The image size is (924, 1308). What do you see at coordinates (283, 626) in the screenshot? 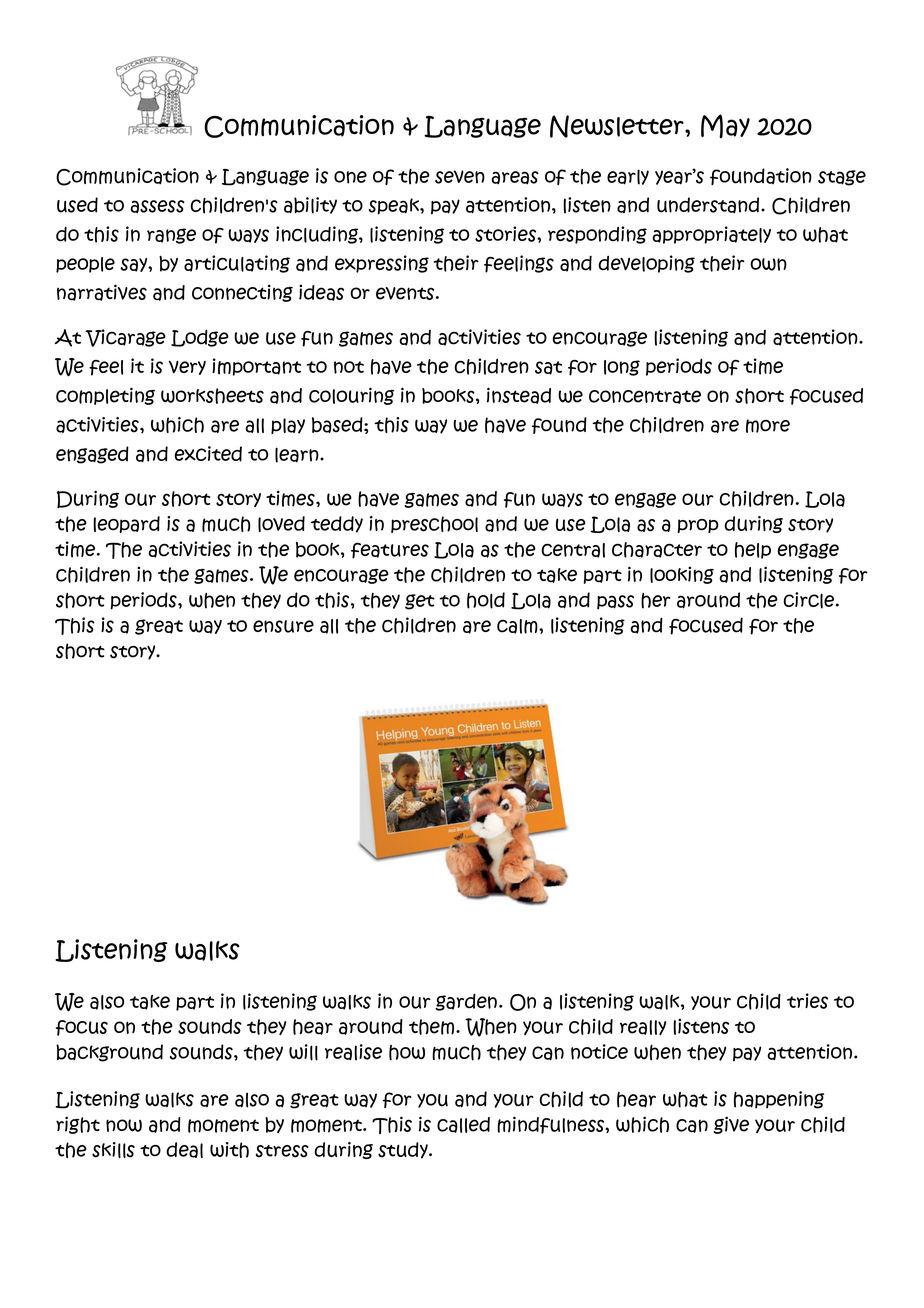
I see `ensure` at bounding box center [283, 626].
